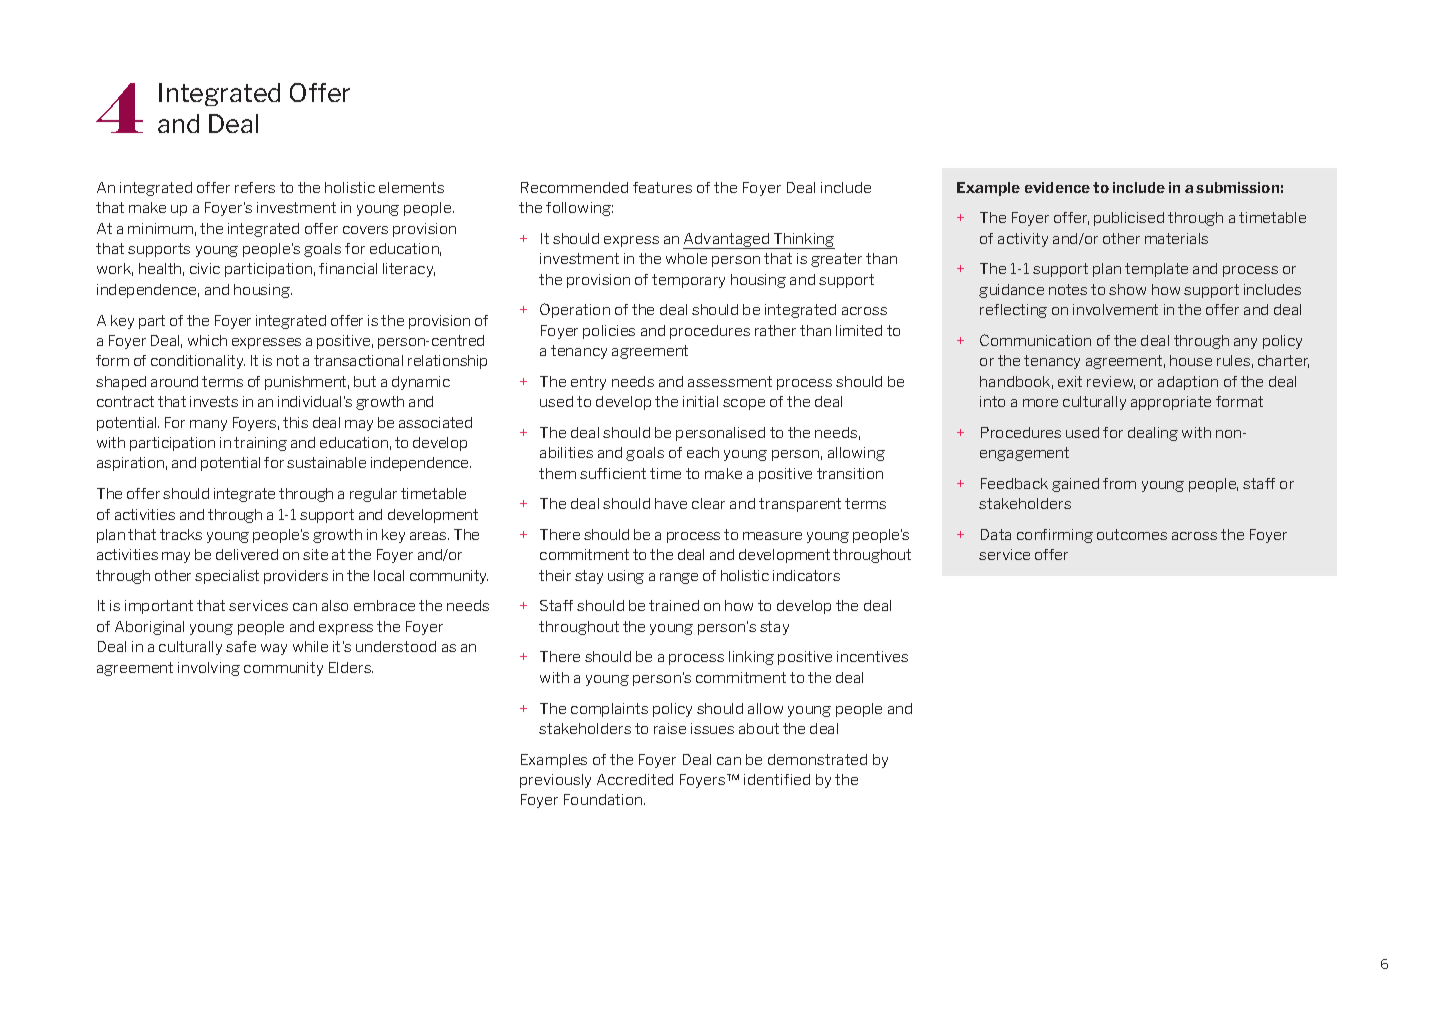  I want to click on regular, so click(373, 495).
